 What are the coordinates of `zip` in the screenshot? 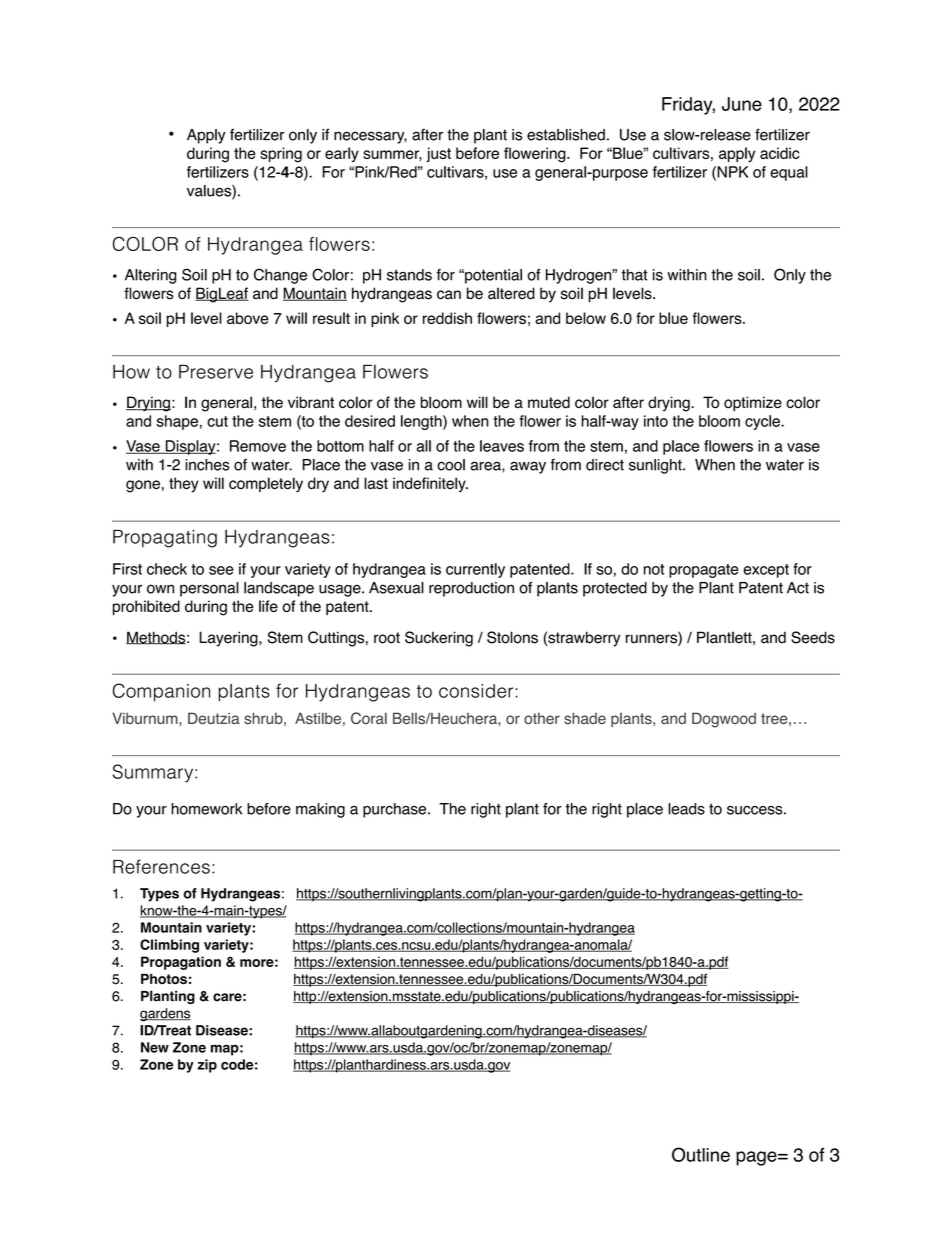 It's located at (207, 1066).
